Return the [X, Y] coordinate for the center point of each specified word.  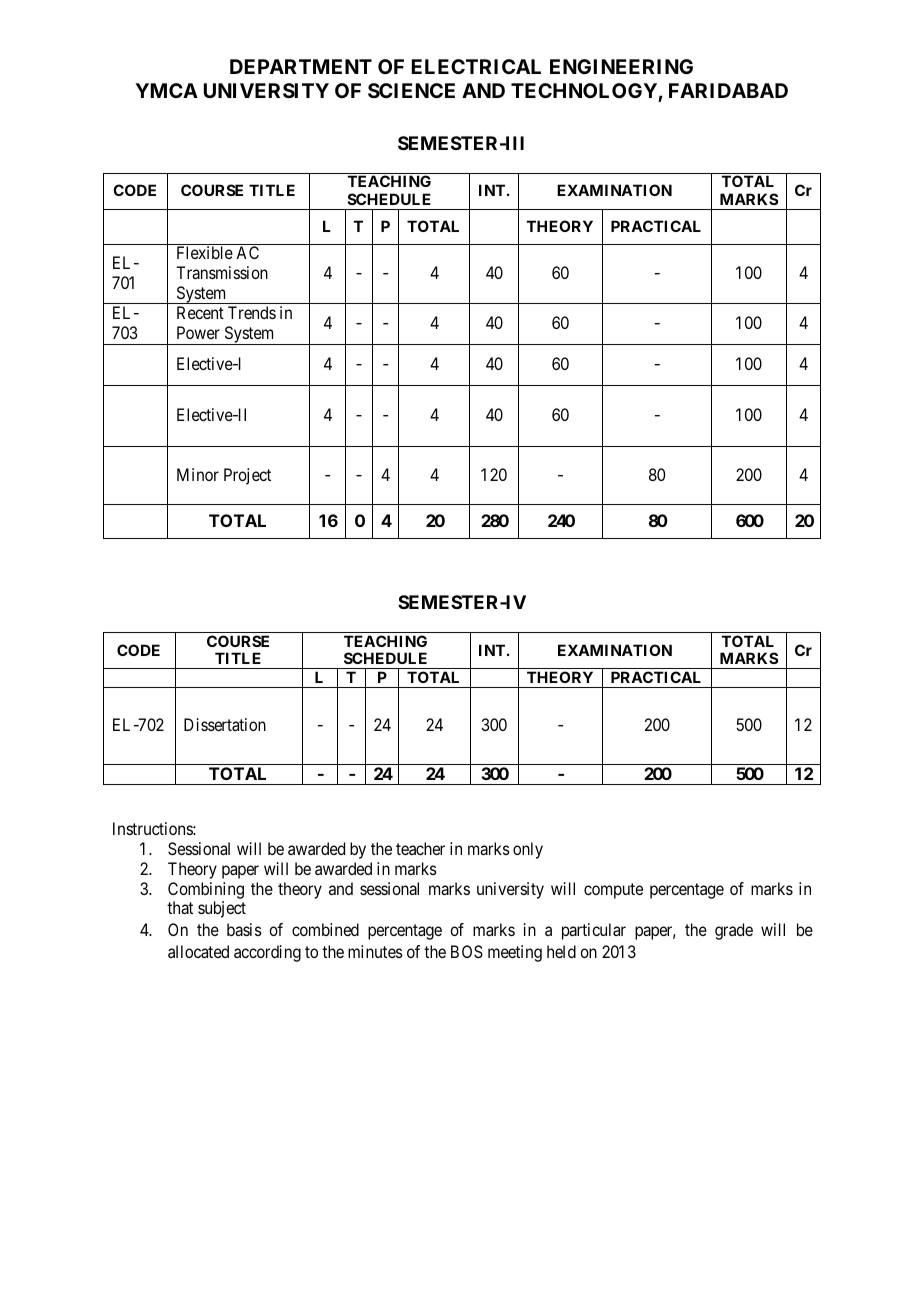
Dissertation [225, 724]
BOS [467, 951]
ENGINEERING [621, 66]
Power [198, 332]
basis [244, 929]
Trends [252, 312]
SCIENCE [411, 90]
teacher [420, 848]
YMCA [166, 90]
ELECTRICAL [476, 66]
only [528, 850]
